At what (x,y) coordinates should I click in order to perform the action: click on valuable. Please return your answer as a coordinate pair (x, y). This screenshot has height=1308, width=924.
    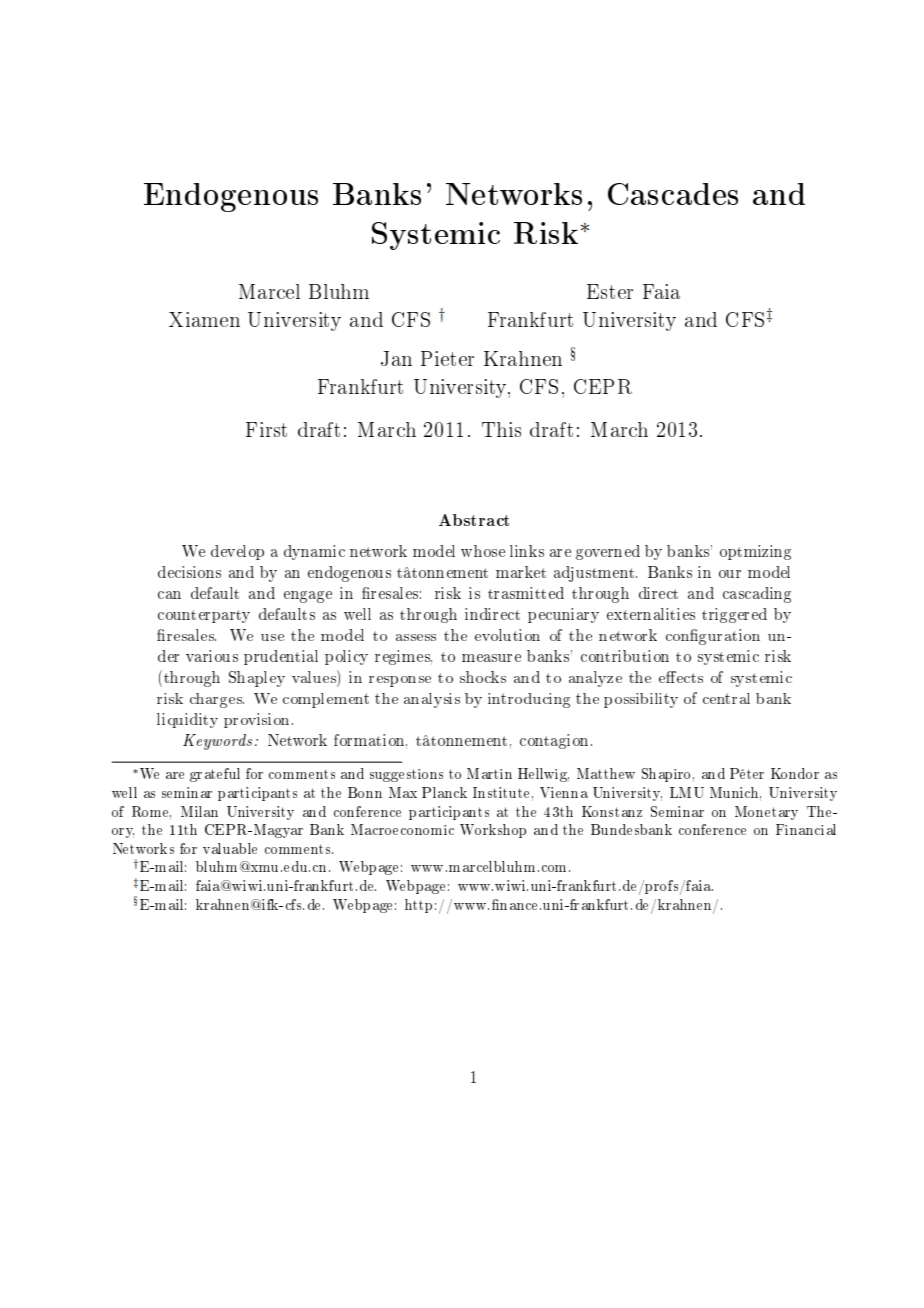
    Looking at the image, I should click on (230, 848).
